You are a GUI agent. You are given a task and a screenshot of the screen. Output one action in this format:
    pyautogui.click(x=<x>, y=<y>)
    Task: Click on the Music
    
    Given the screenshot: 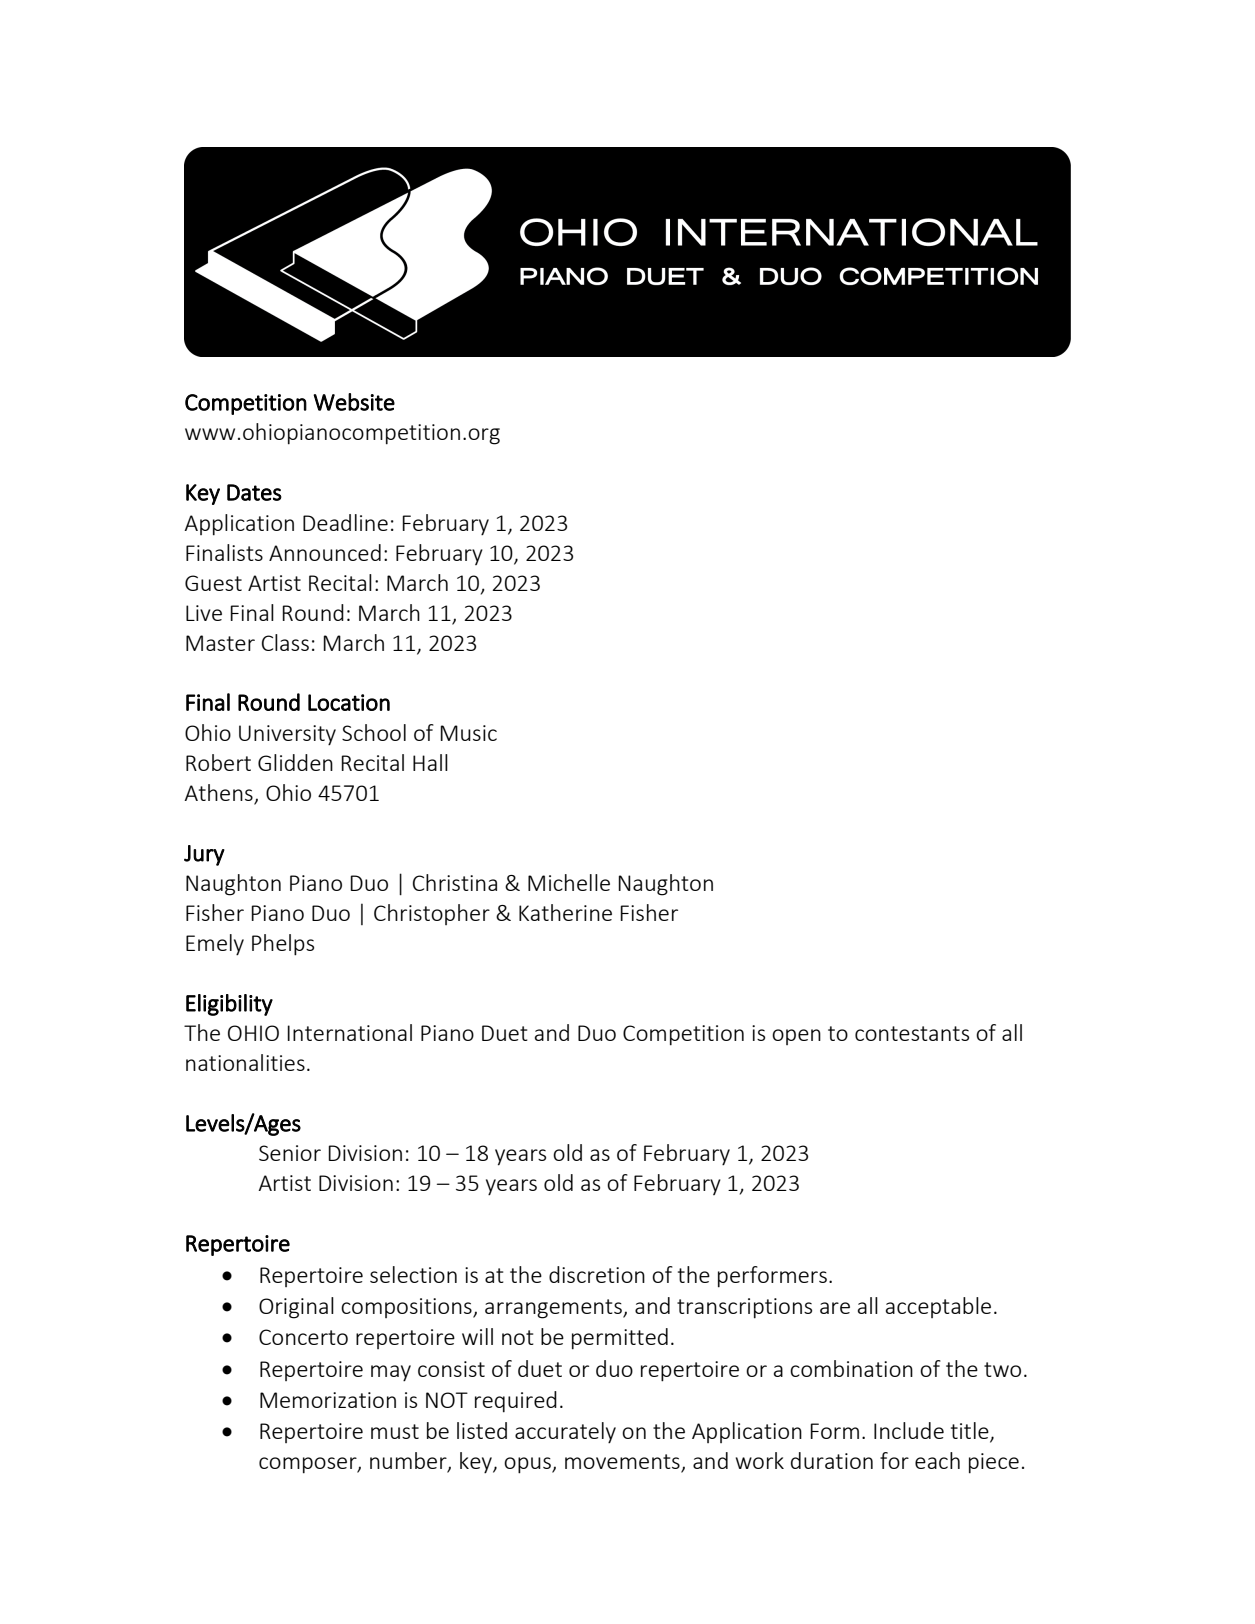 What is the action you would take?
    pyautogui.click(x=468, y=733)
